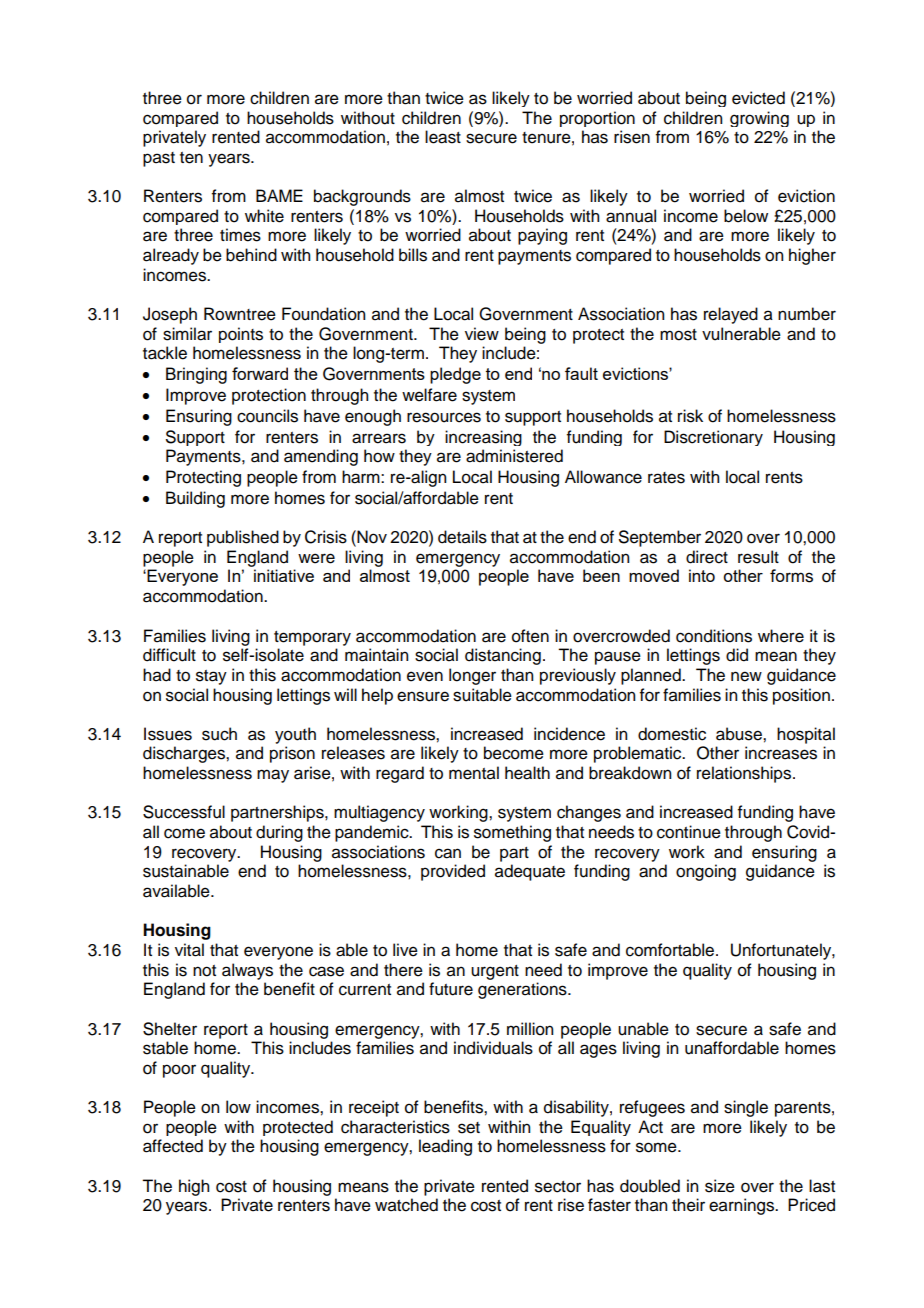 The height and width of the screenshot is (1308, 924). What do you see at coordinates (759, 119) in the screenshot?
I see `growing` at bounding box center [759, 119].
